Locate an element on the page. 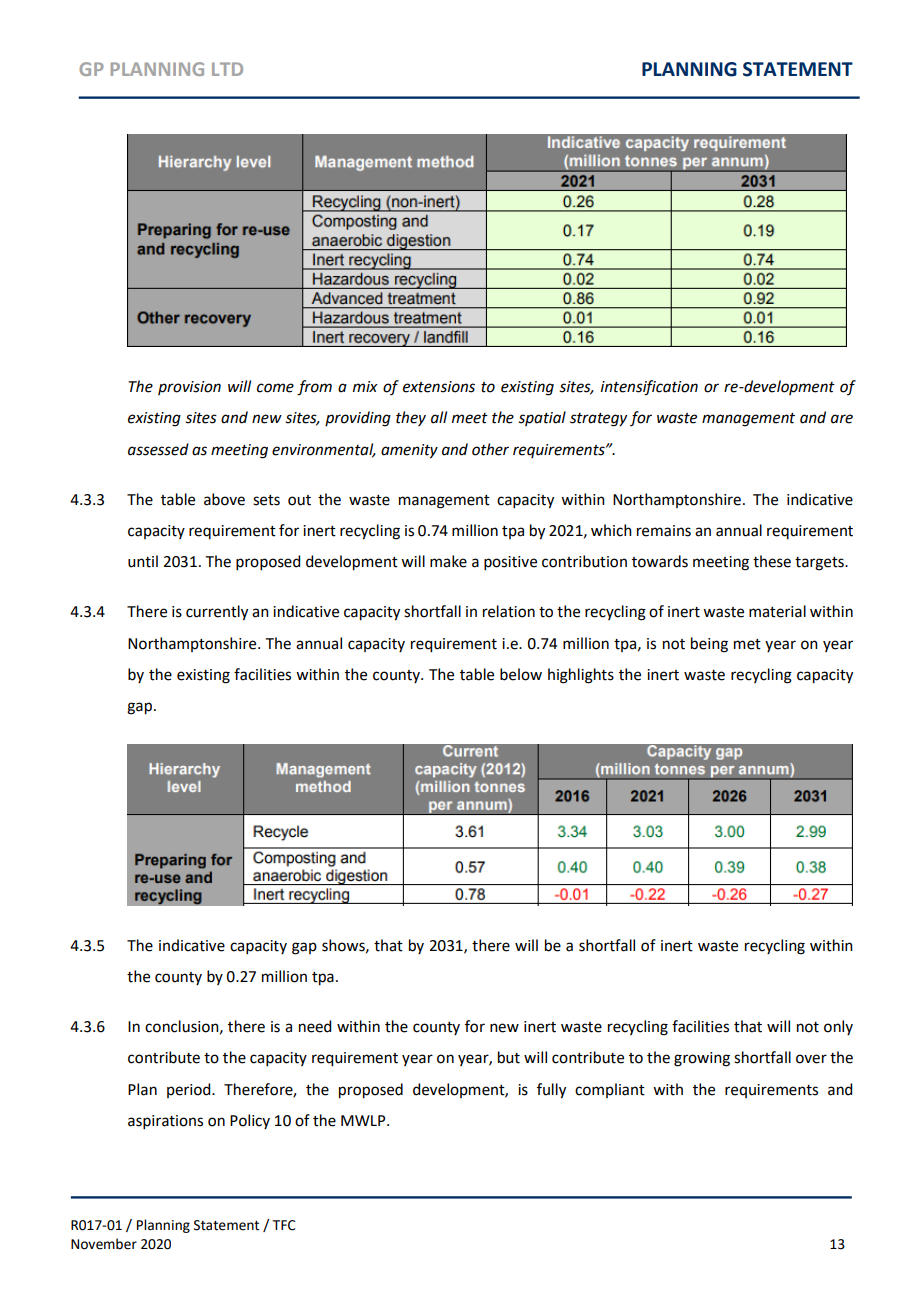 The image size is (924, 1308). compliant is located at coordinates (610, 1090).
